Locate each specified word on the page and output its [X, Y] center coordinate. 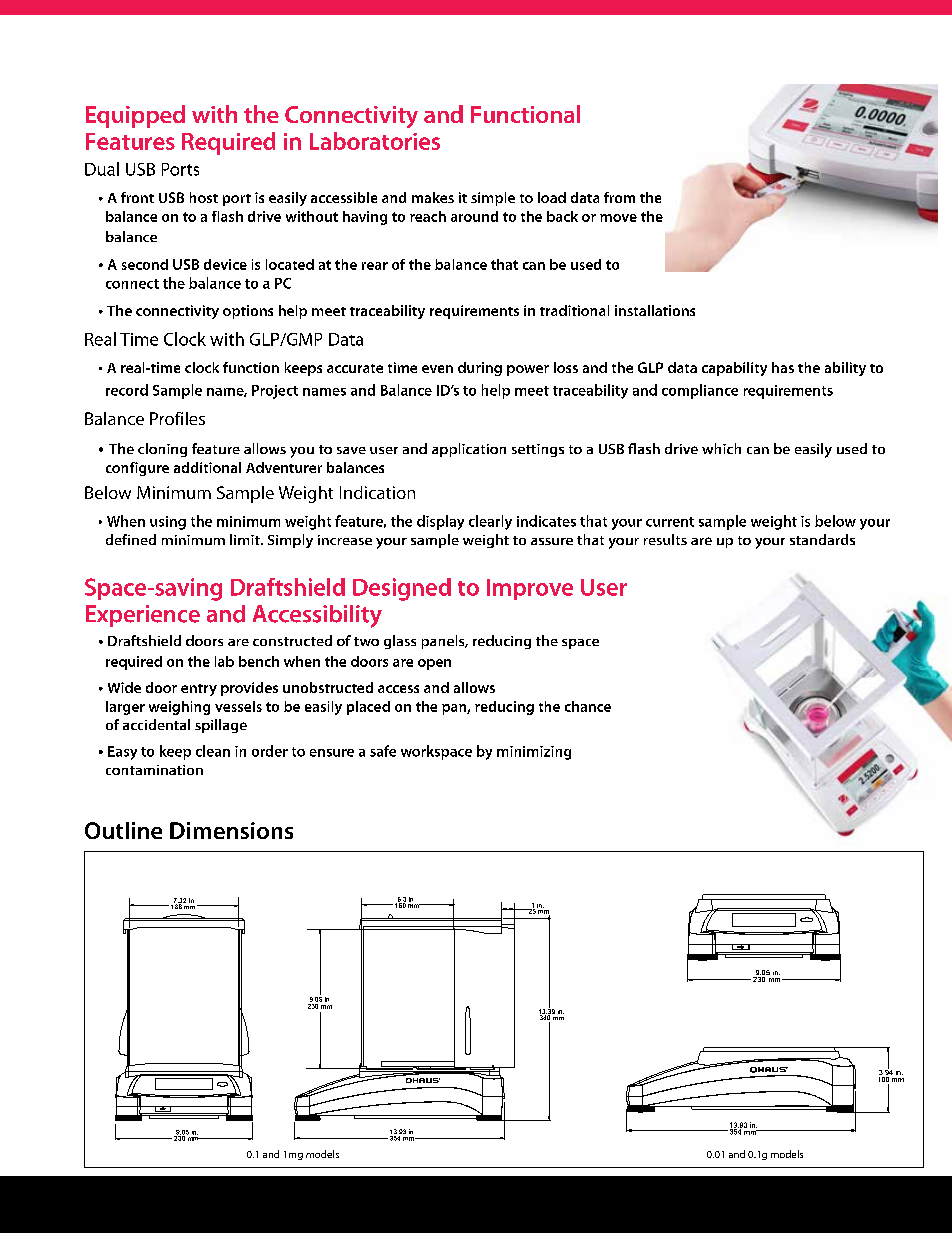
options [248, 312]
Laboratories [375, 141]
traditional [574, 310]
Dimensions [231, 830]
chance [588, 706]
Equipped [135, 116]
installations [655, 310]
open [434, 664]
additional [207, 467]
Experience [143, 616]
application [469, 450]
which [721, 448]
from [619, 197]
